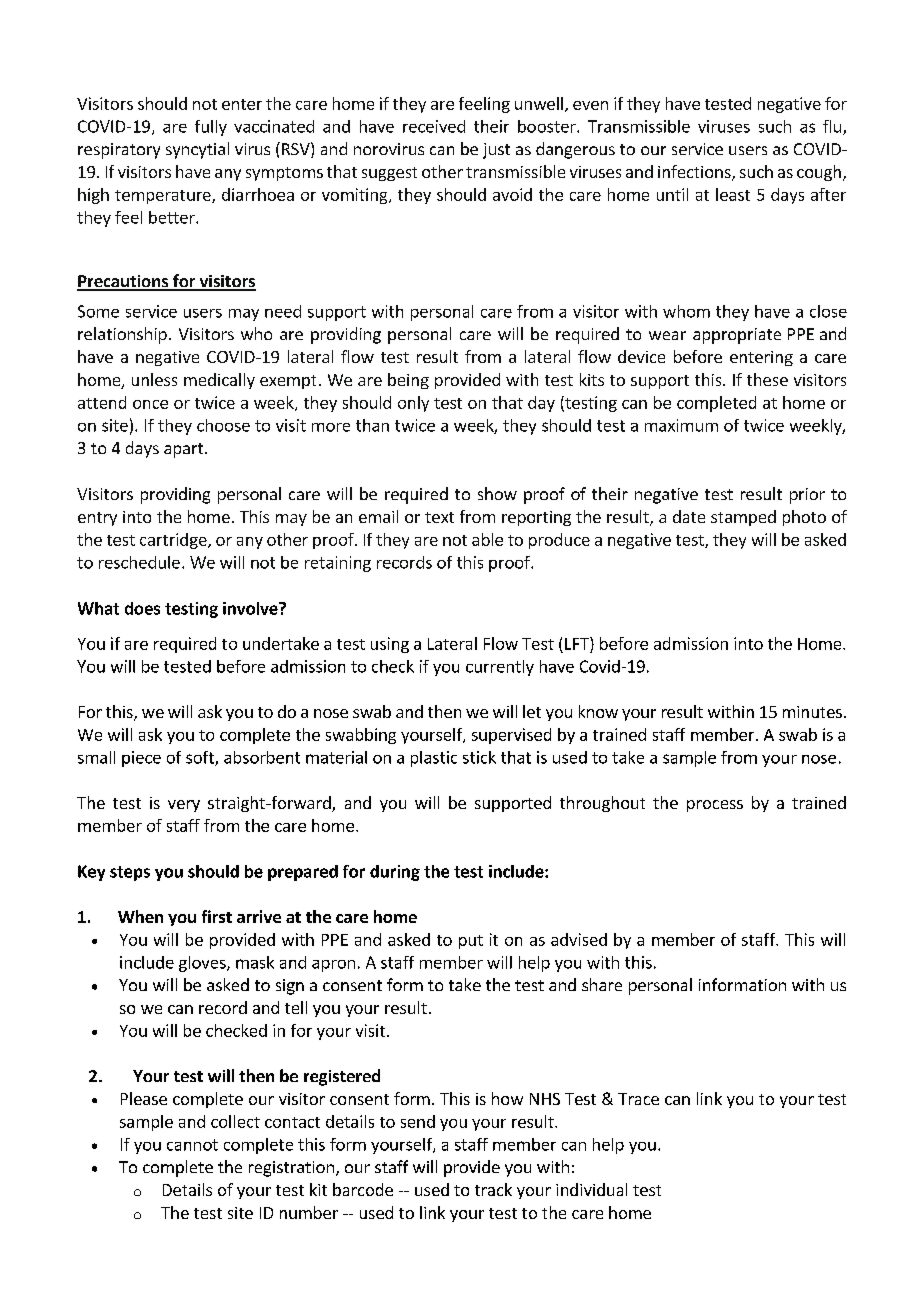  What do you see at coordinates (493, 1189) in the image?
I see `track` at bounding box center [493, 1189].
